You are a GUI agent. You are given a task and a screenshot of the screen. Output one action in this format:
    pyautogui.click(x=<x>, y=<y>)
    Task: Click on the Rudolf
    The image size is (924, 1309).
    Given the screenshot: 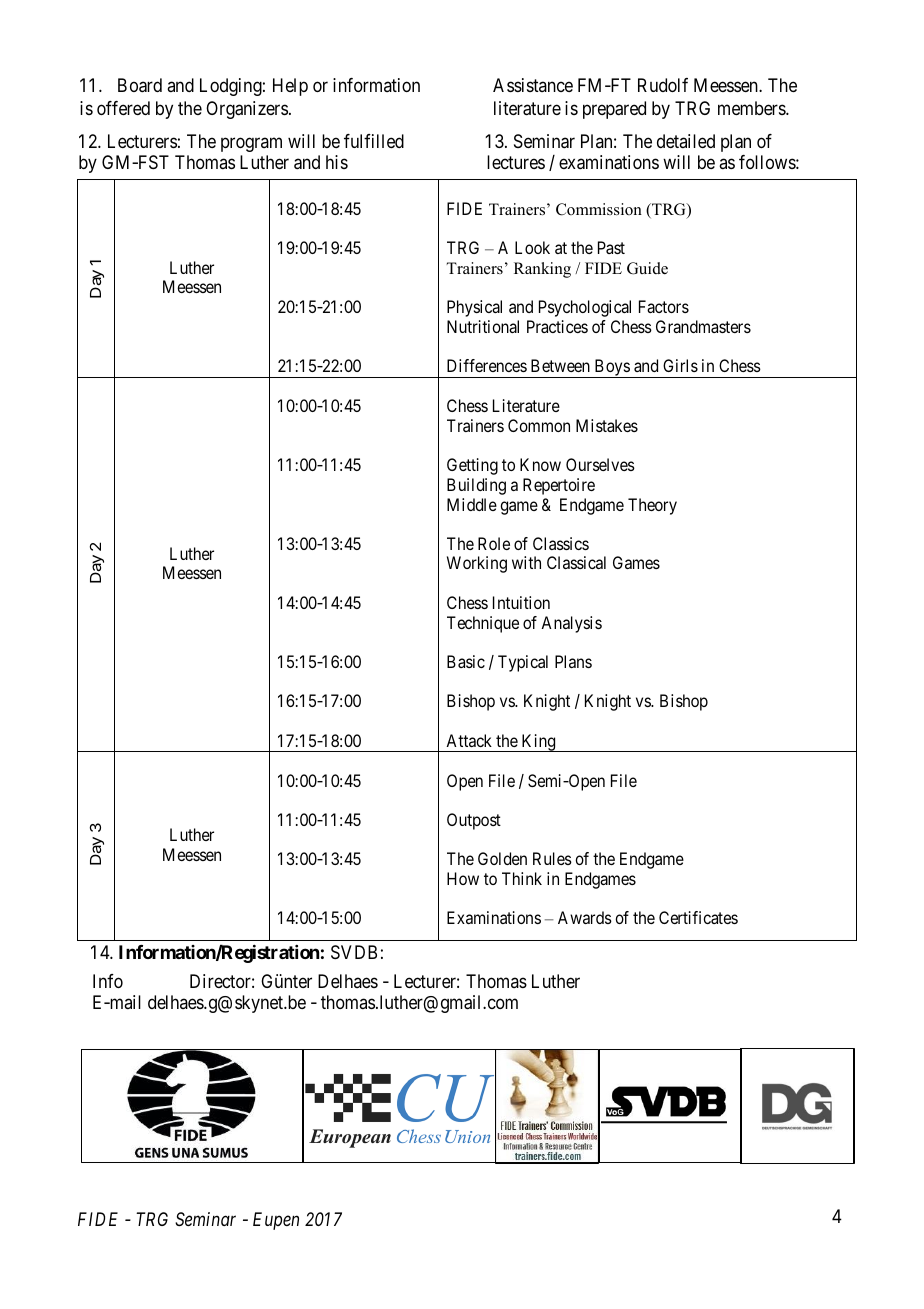 What is the action you would take?
    pyautogui.click(x=663, y=85)
